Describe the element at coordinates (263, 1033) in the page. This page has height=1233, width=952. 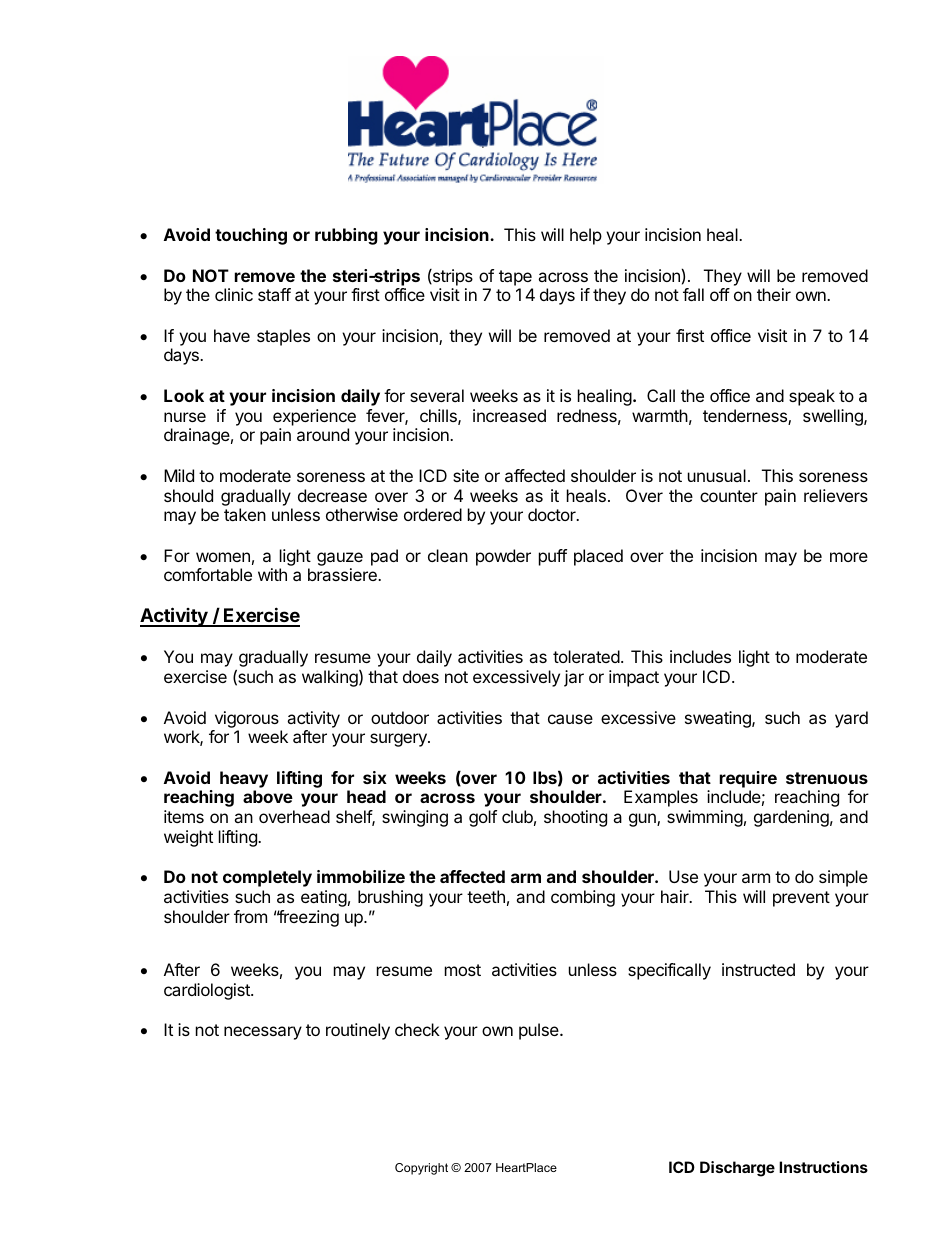
I see `necessary` at that location.
